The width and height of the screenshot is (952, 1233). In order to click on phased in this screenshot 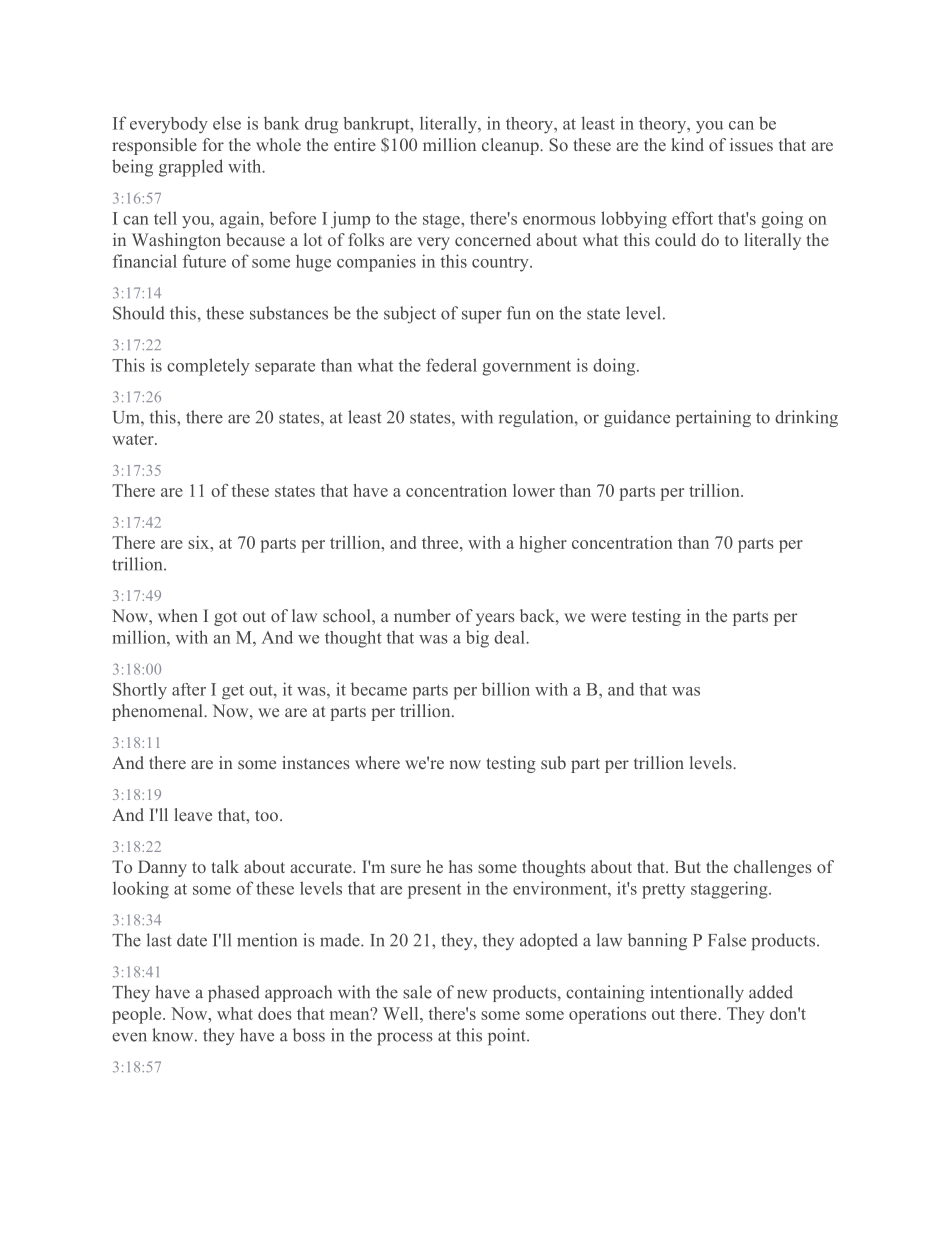, I will do `click(234, 993)`.
